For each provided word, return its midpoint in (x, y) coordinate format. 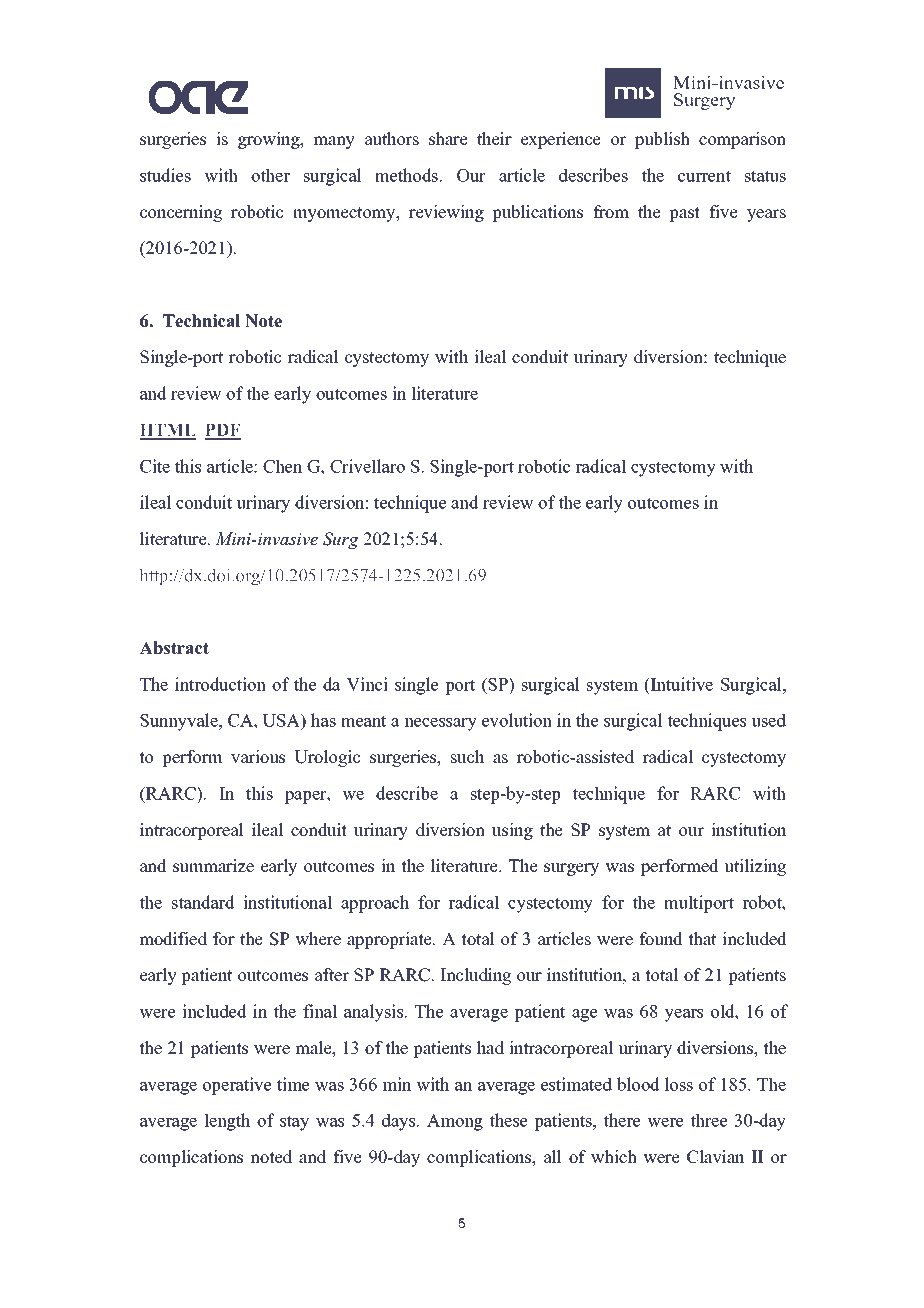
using (512, 831)
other (270, 175)
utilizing (755, 867)
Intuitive (681, 684)
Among (455, 1122)
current (704, 176)
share (448, 139)
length (227, 1122)
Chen (282, 466)
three (708, 1120)
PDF (223, 431)
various (258, 757)
